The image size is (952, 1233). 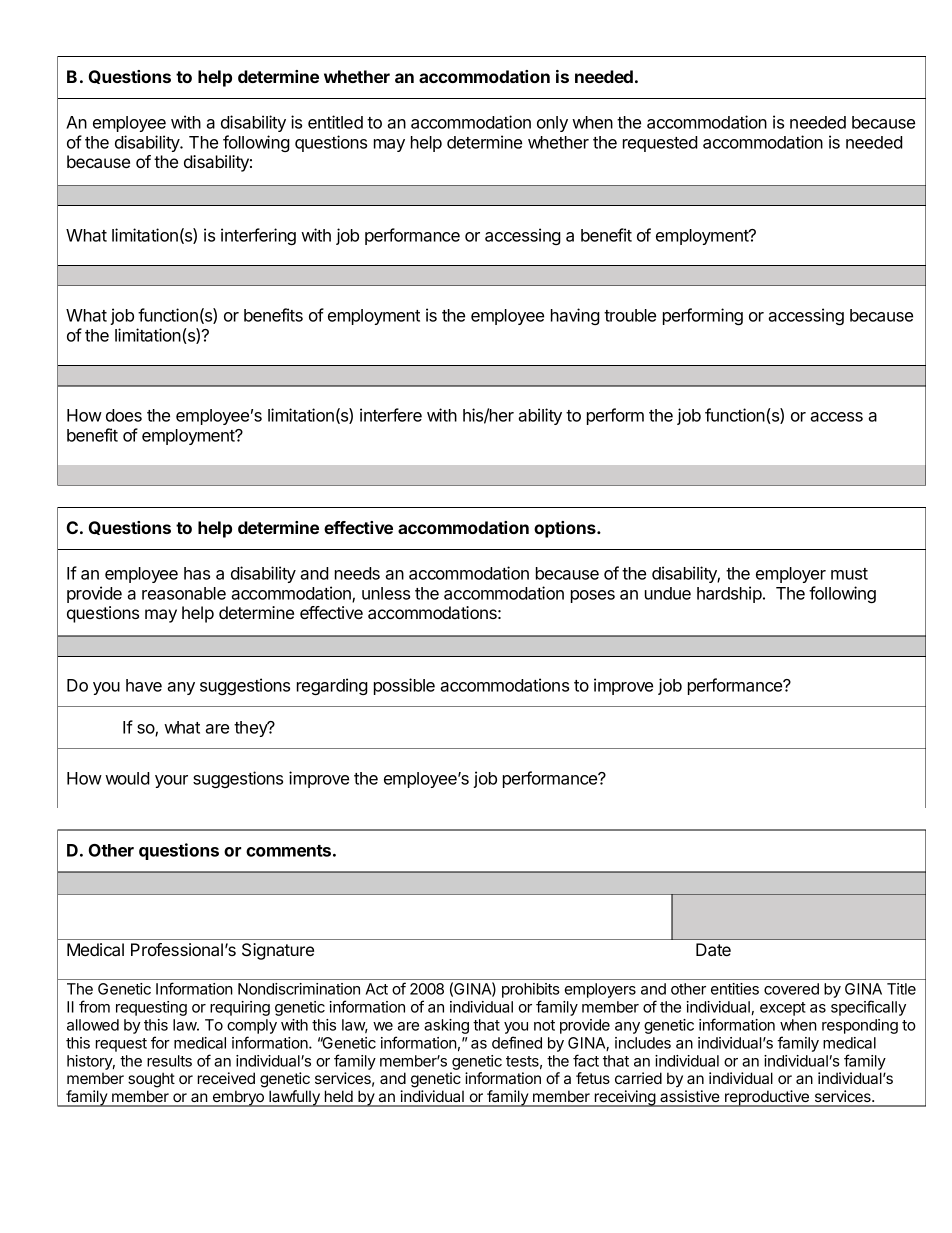 I want to click on trouble, so click(x=630, y=315).
